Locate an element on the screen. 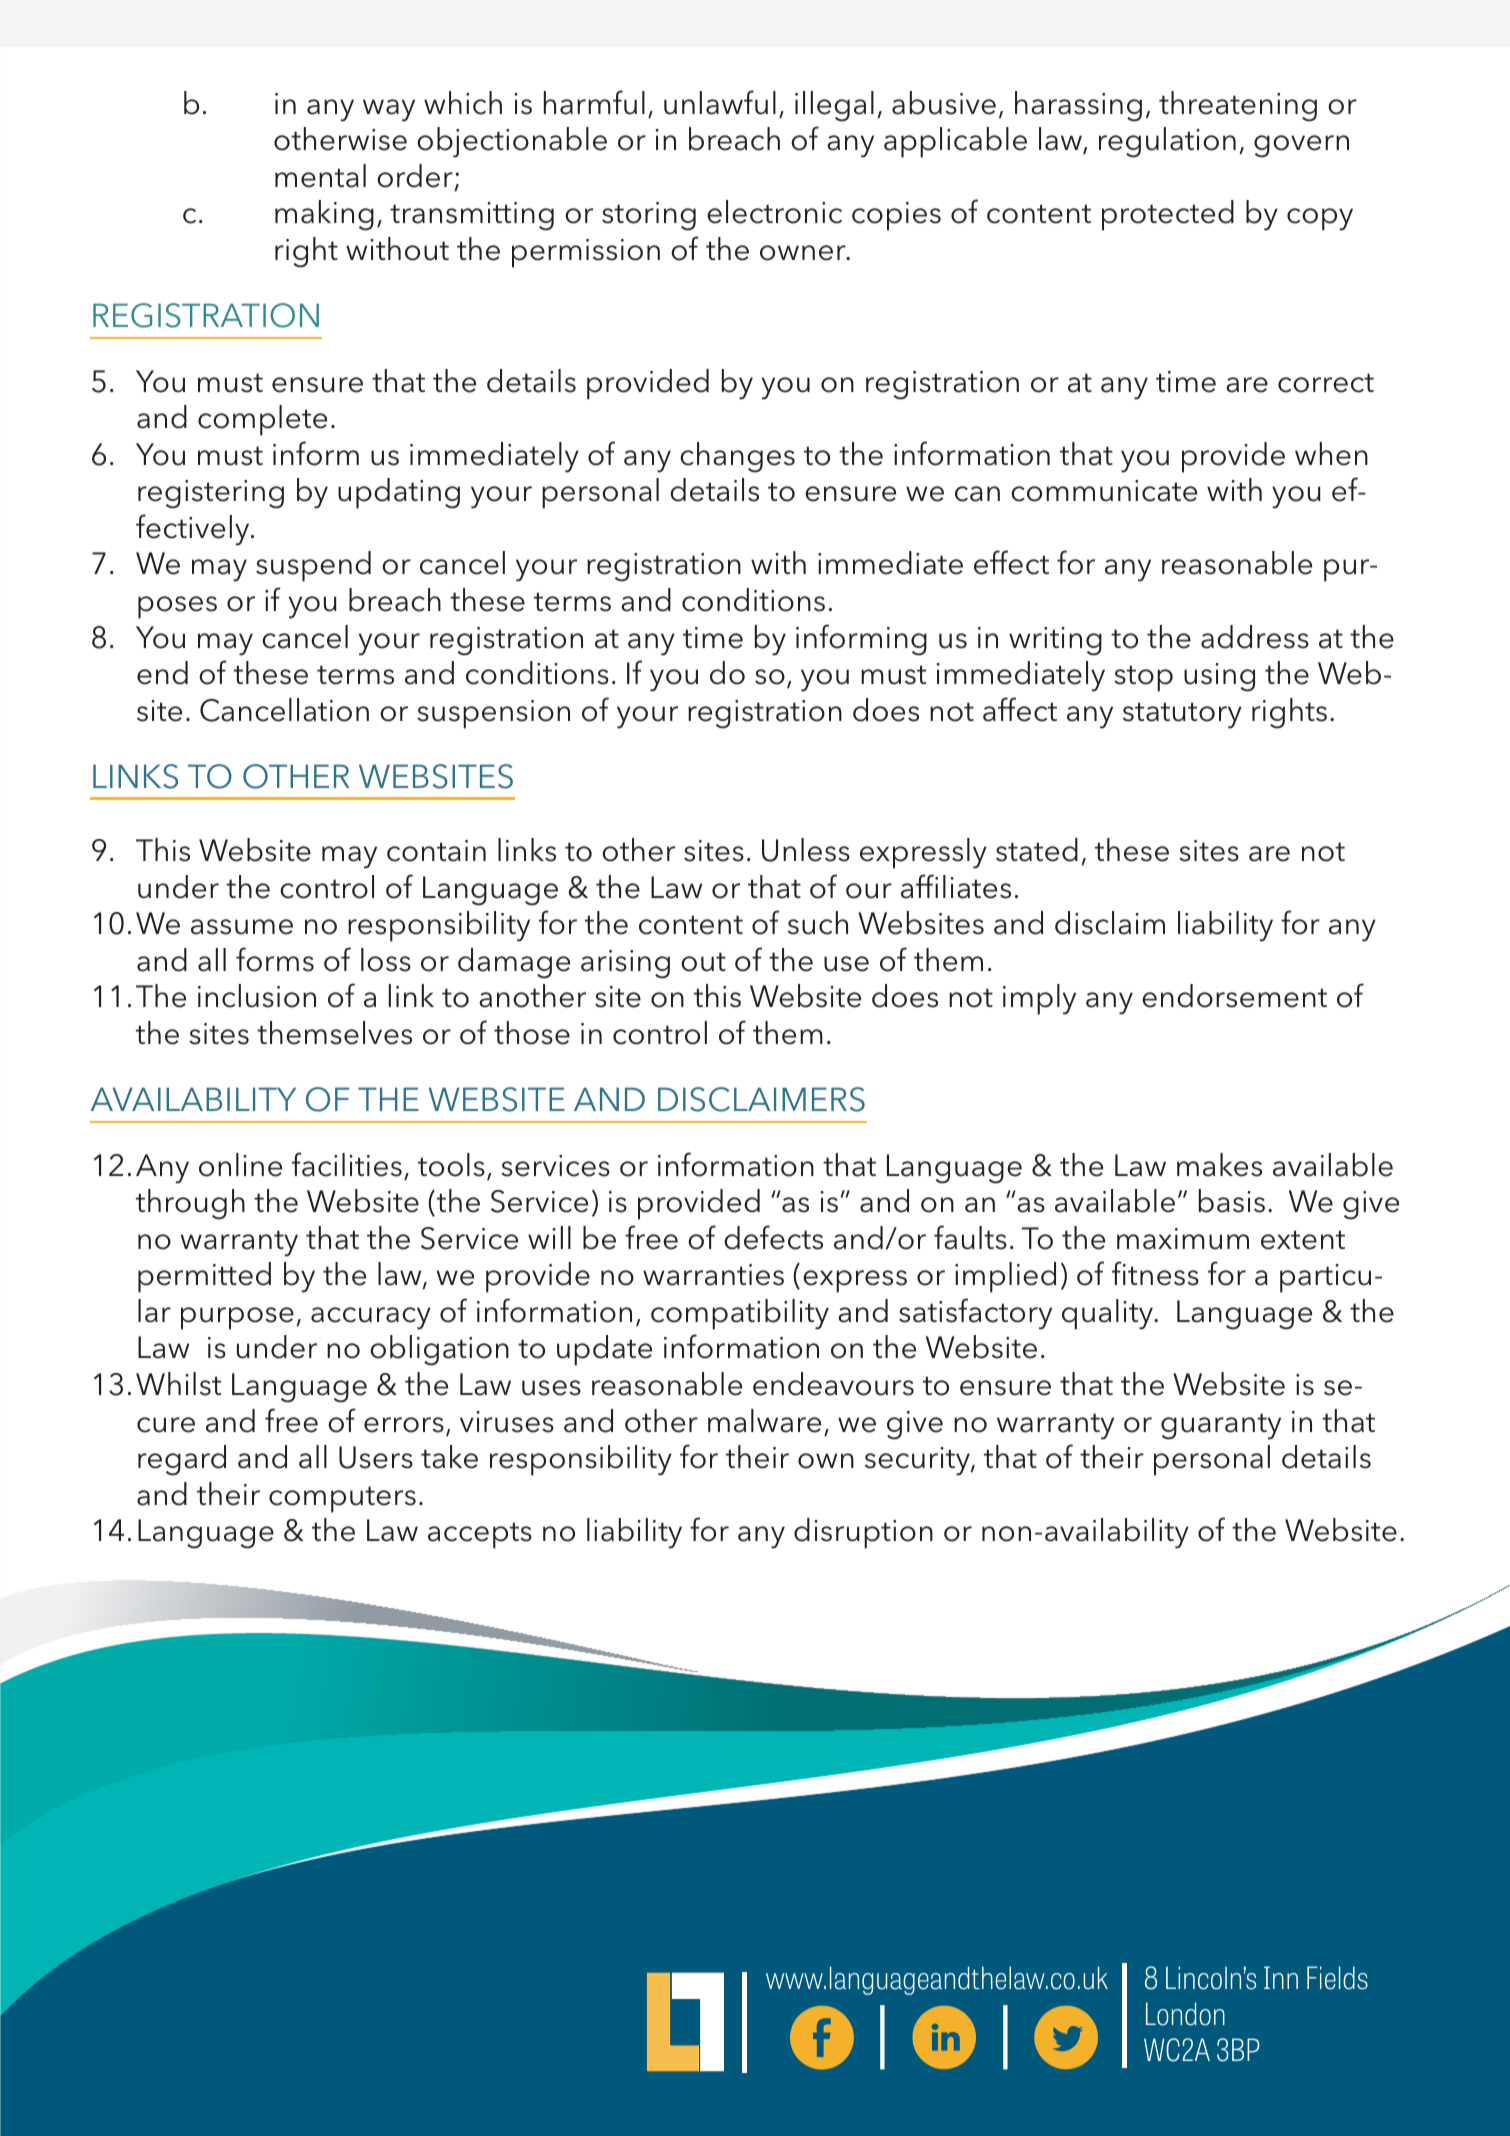 The width and height of the screenshot is (1510, 2136). electronic is located at coordinates (774, 212).
